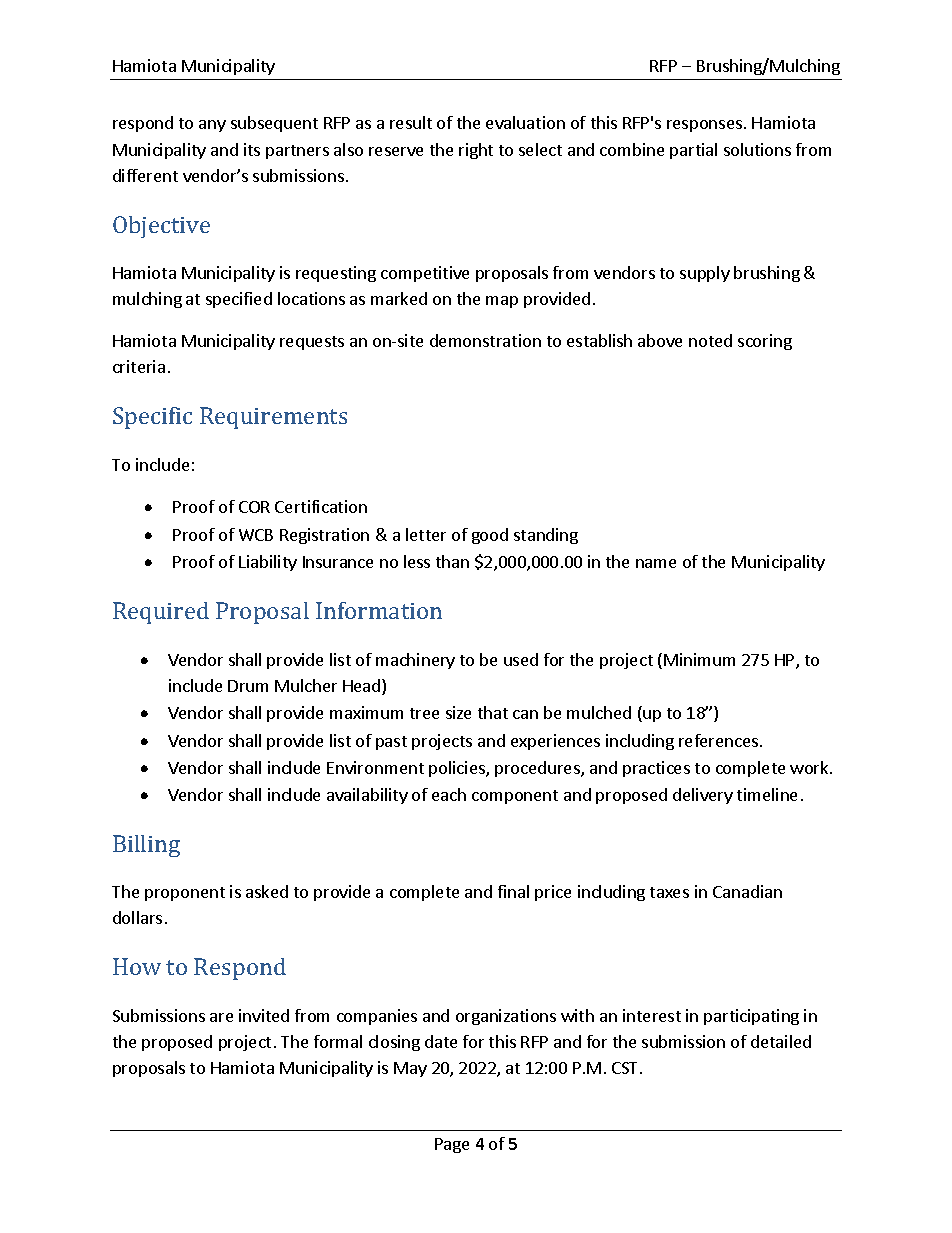 The image size is (952, 1233). Describe the element at coordinates (521, 659) in the page. I see `used` at that location.
